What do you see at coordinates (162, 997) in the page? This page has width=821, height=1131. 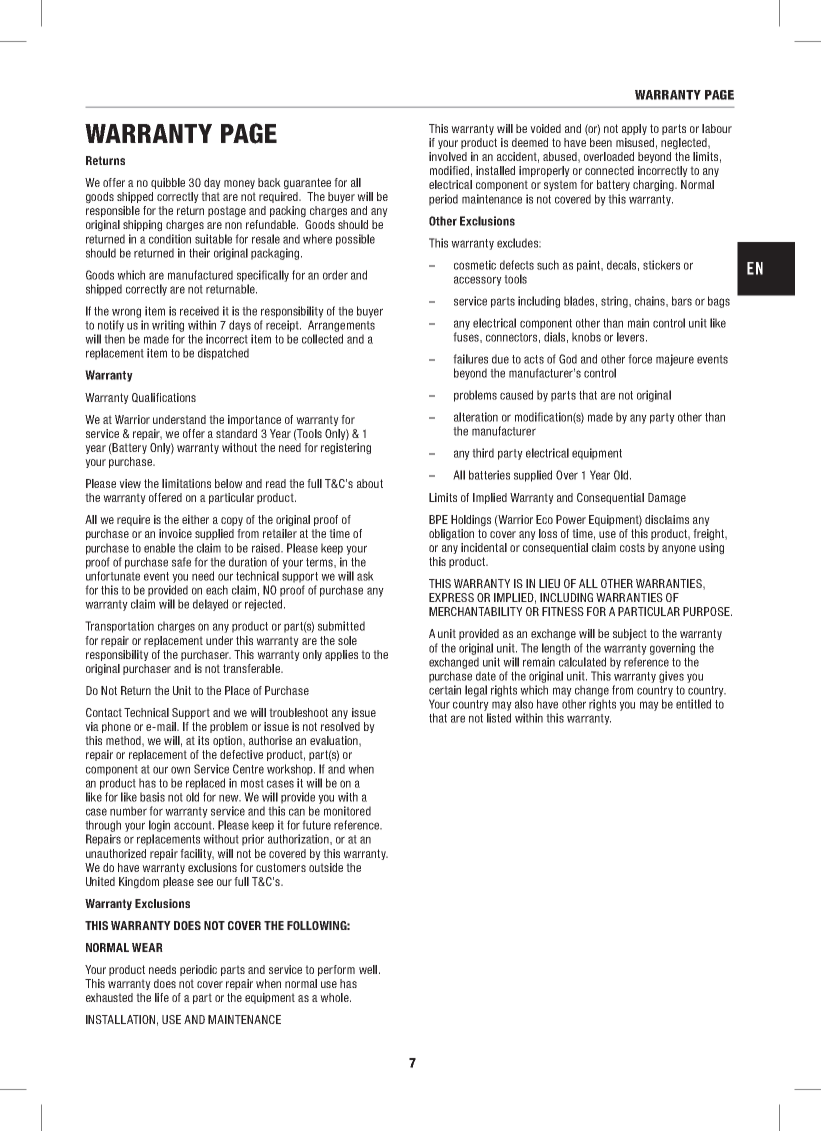 I see `life` at bounding box center [162, 997].
